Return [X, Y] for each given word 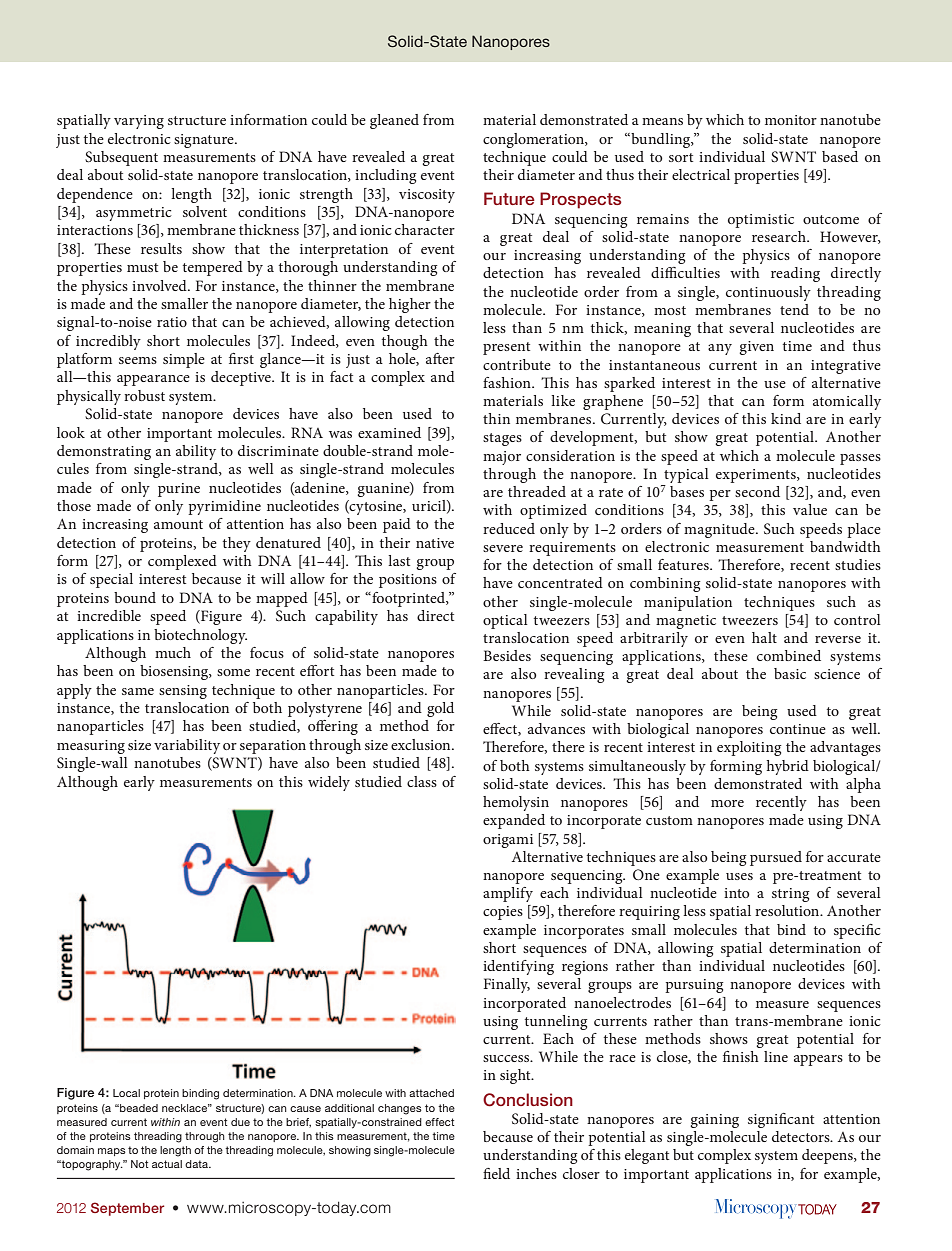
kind [786, 418]
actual [167, 1164]
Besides [507, 655]
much [173, 652]
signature [205, 141]
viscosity [427, 196]
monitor [791, 120]
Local [126, 1093]
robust [144, 395]
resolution [788, 910]
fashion [508, 382]
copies [503, 913]
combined [789, 655]
